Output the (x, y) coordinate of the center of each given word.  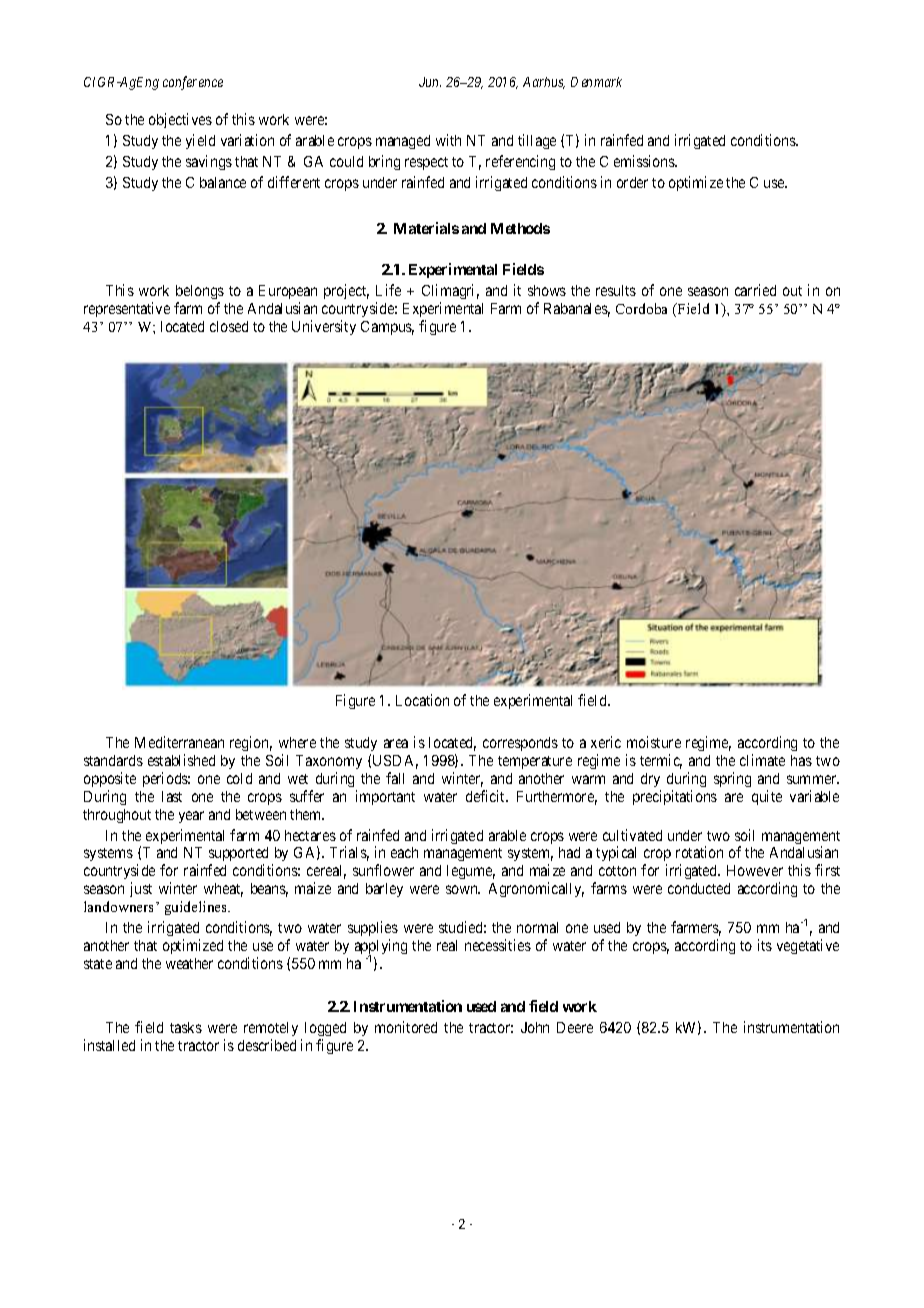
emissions (645, 161)
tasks (186, 1027)
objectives (180, 120)
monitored (406, 1027)
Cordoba (641, 308)
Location (422, 700)
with (448, 140)
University (324, 327)
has (801, 760)
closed (229, 326)
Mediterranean (179, 742)
